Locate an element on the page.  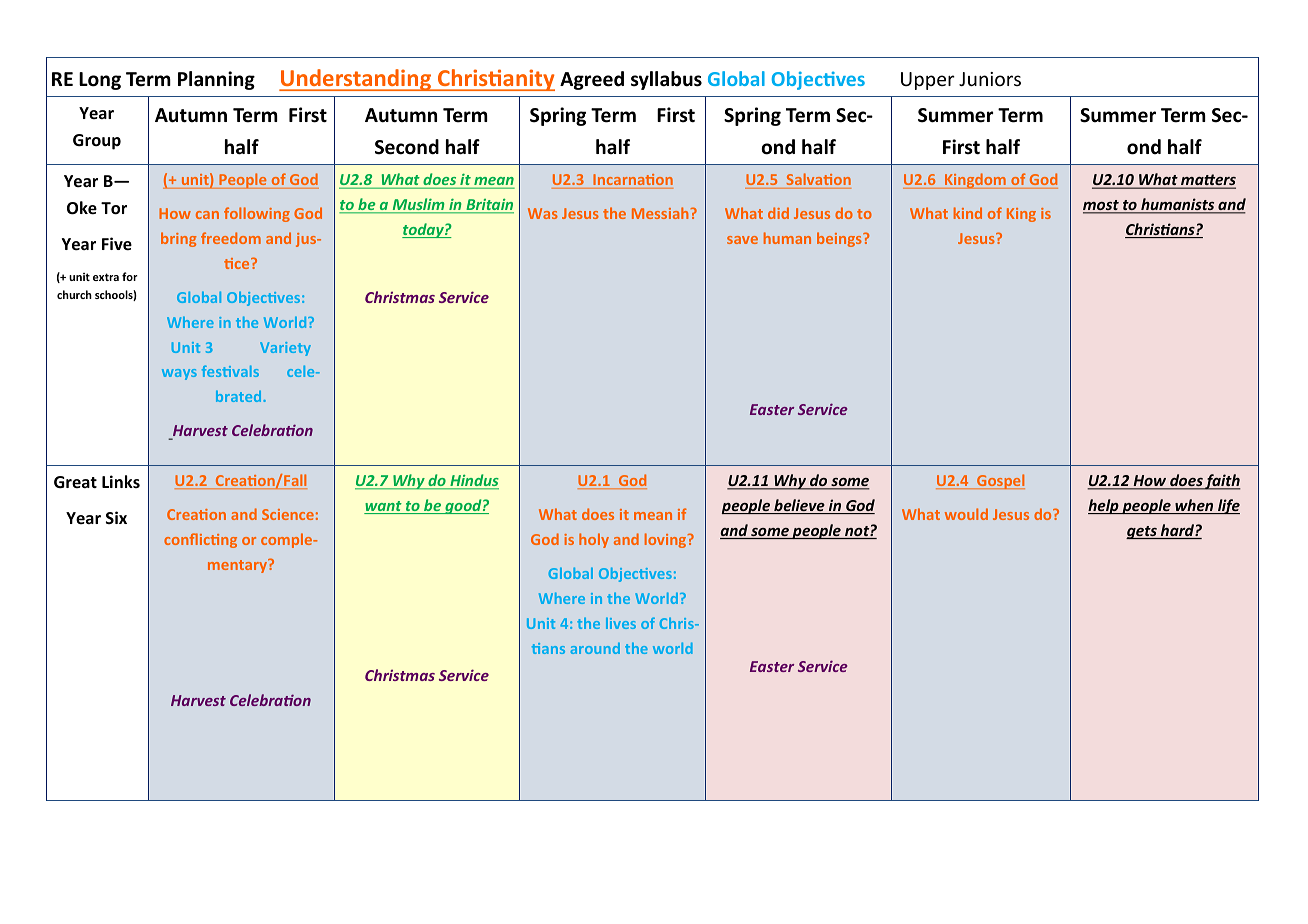
syllabus is located at coordinates (666, 80).
